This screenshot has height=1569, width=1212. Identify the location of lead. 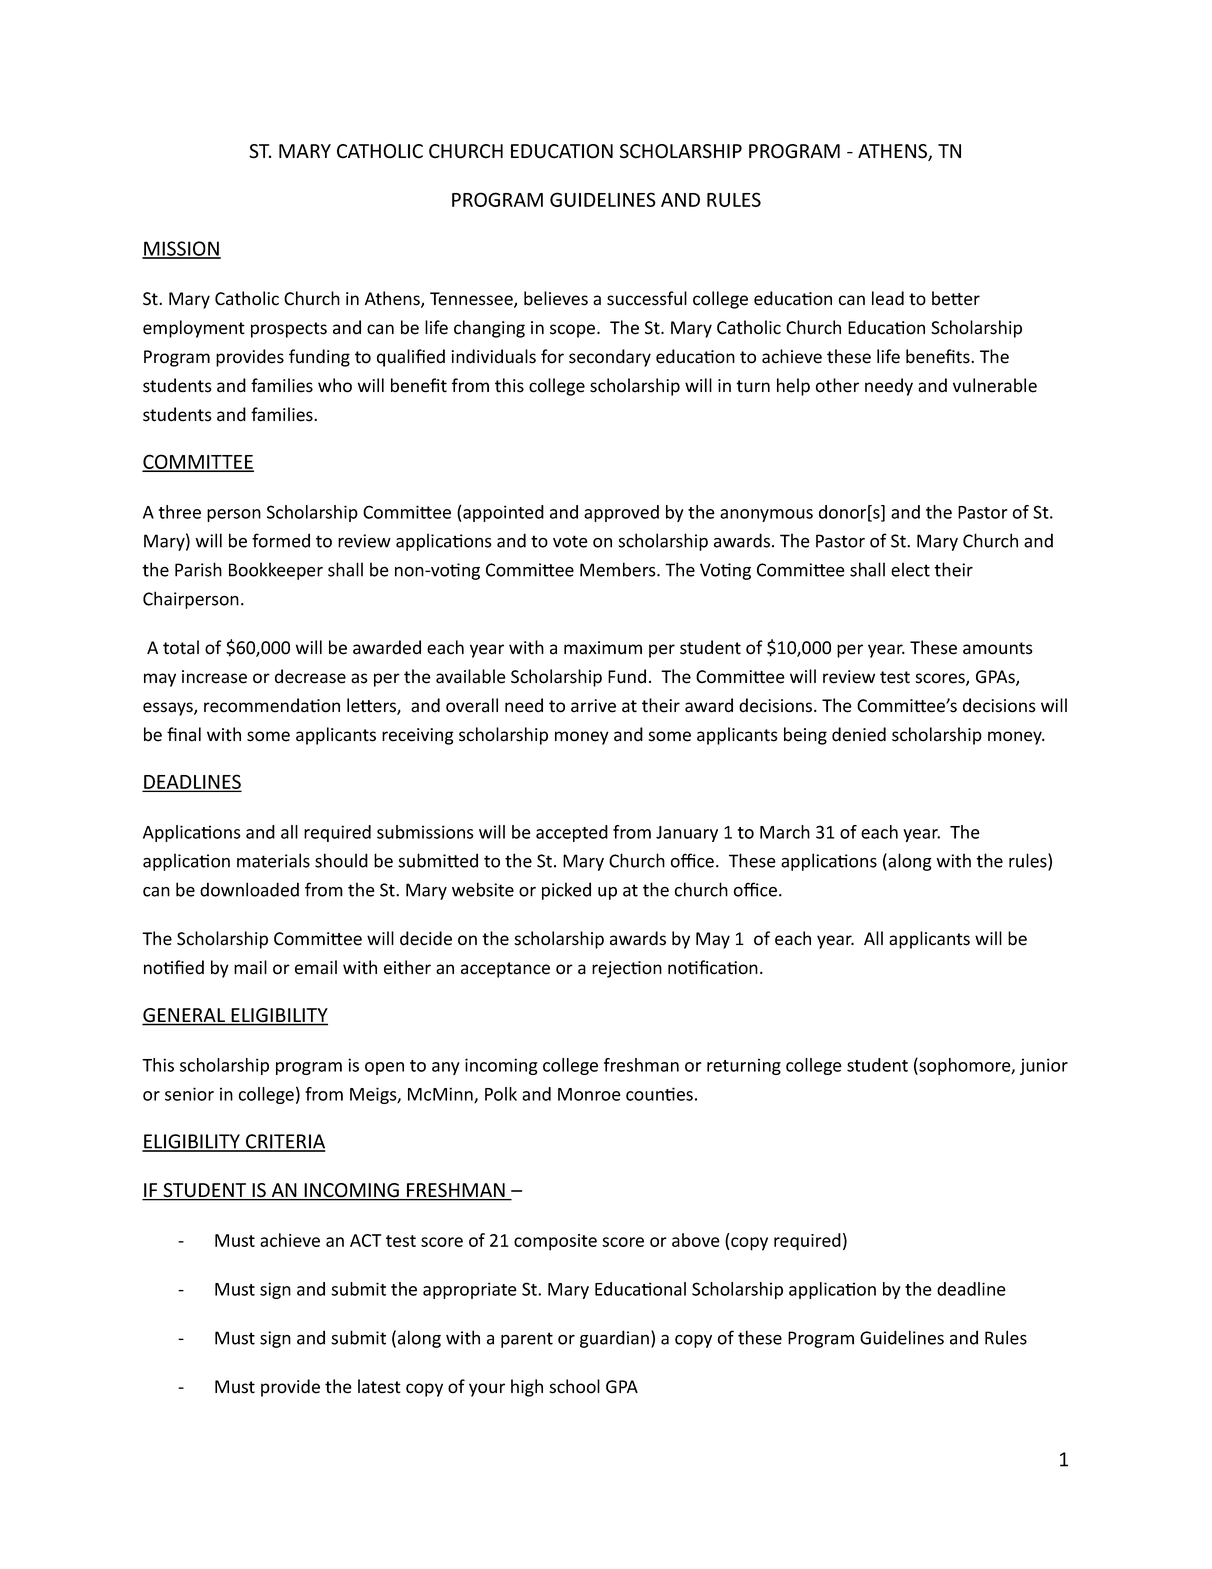
(888, 298).
